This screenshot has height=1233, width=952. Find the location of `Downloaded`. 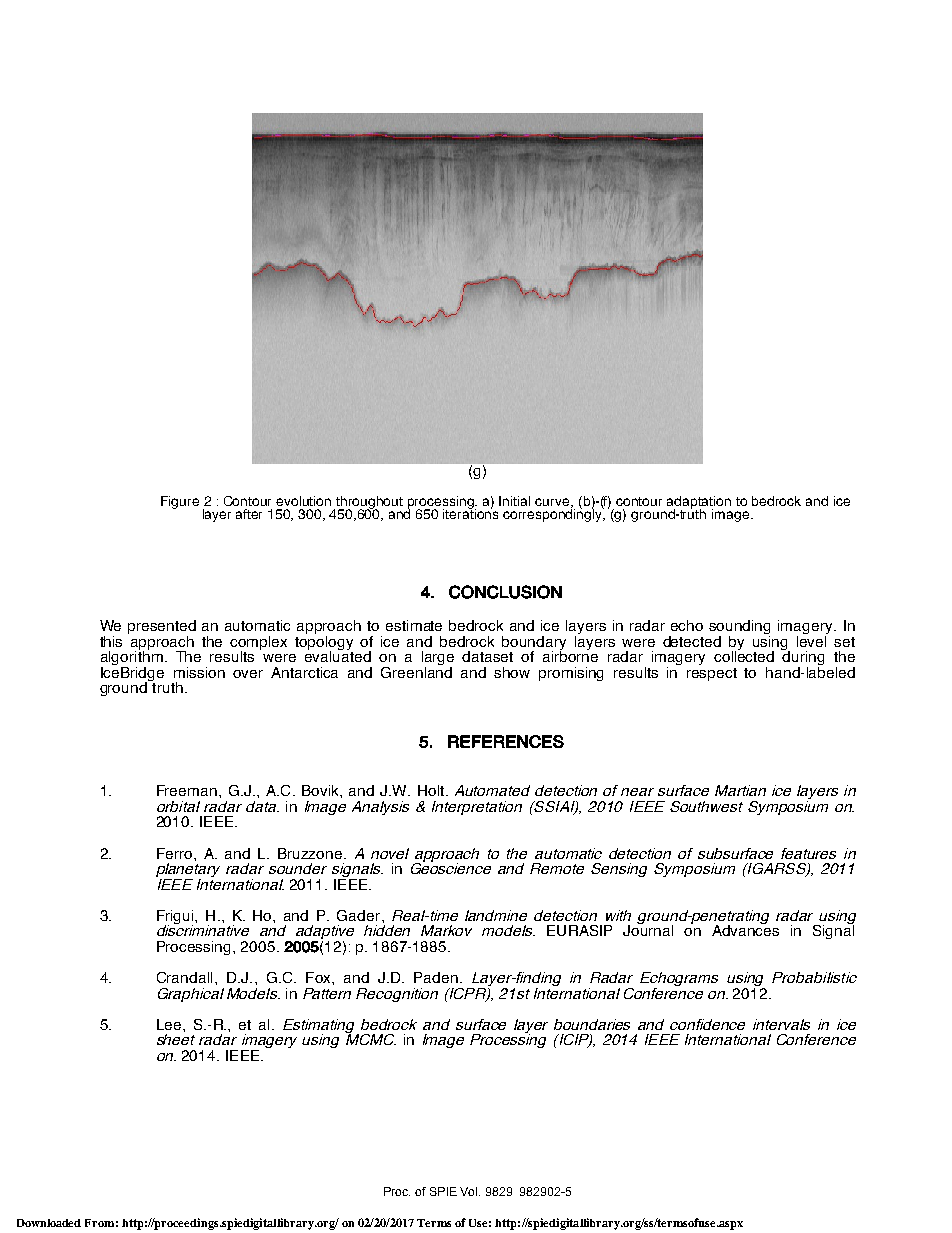

Downloaded is located at coordinates (49, 1223).
